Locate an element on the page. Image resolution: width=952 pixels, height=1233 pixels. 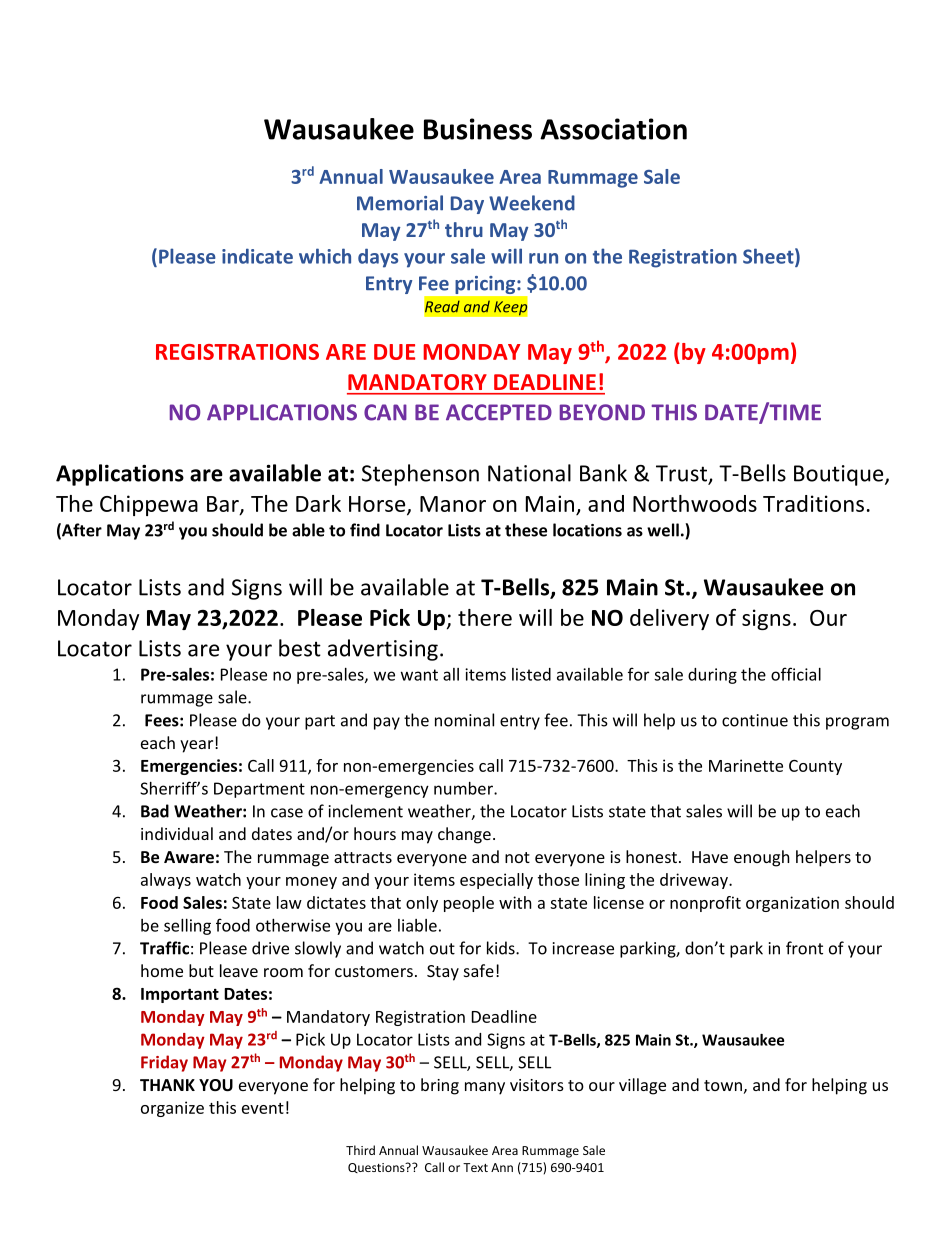
Text is located at coordinates (475, 1167).
